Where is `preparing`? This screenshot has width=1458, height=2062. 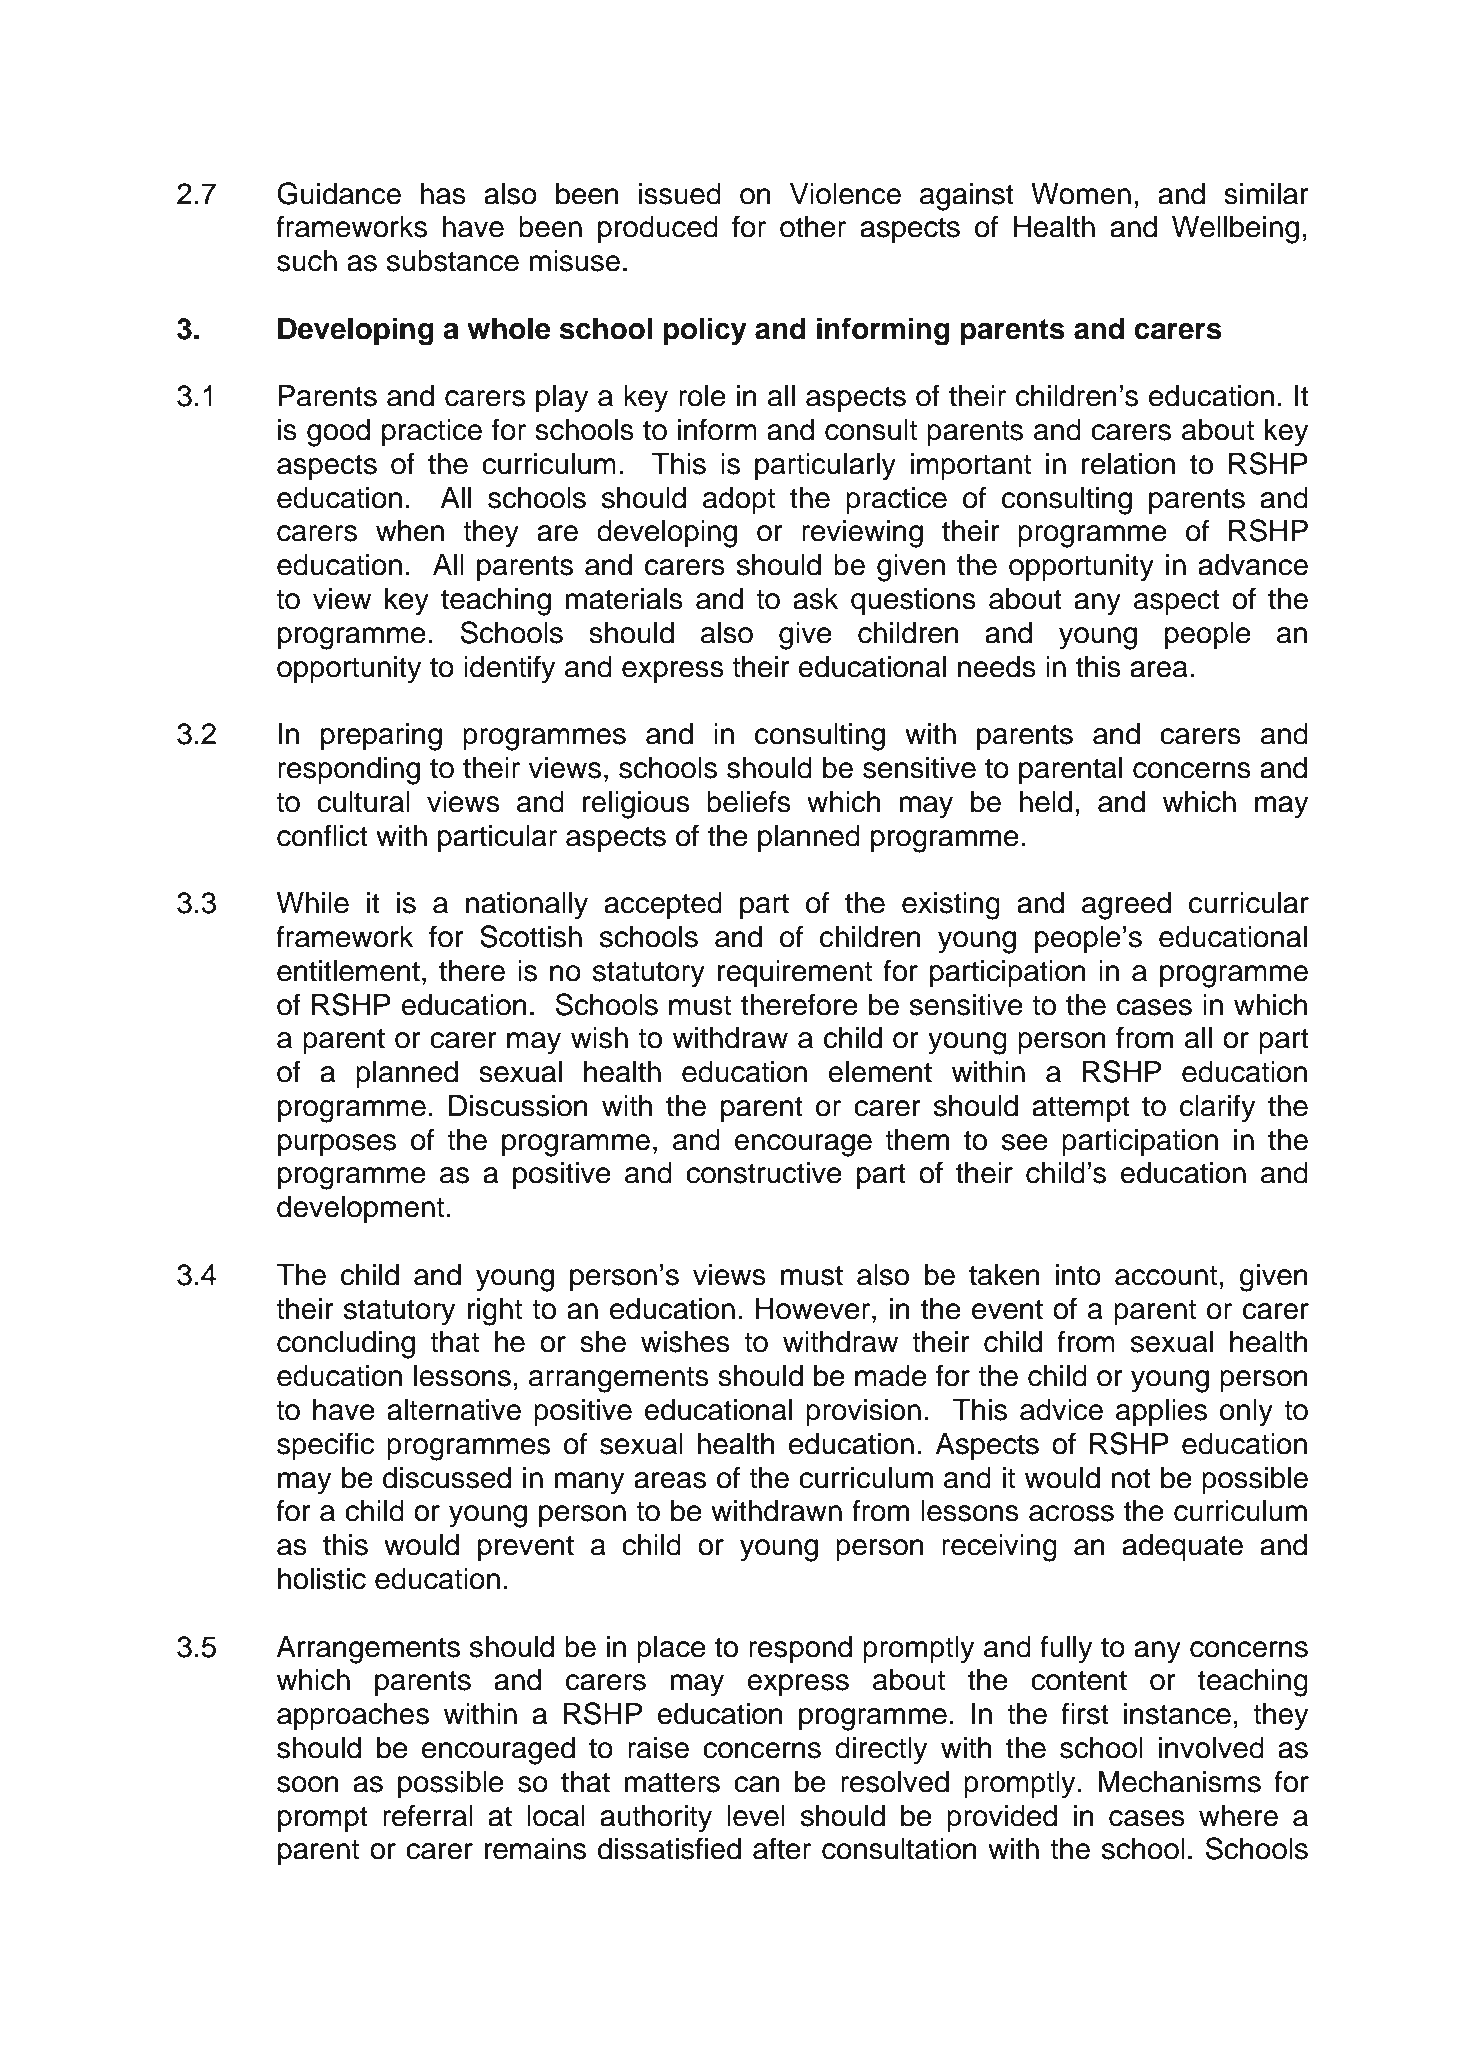 preparing is located at coordinates (381, 737).
